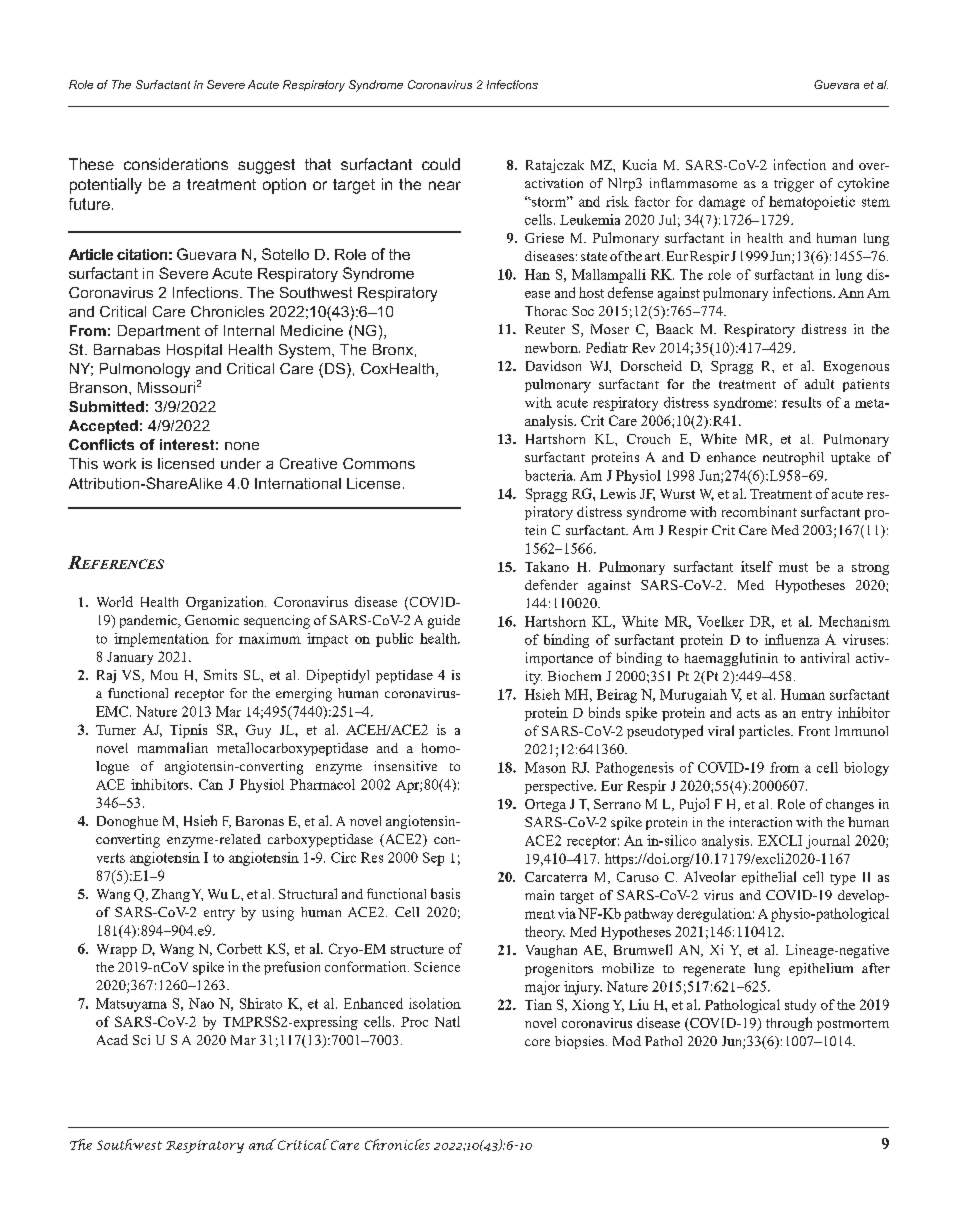  What do you see at coordinates (445, 185) in the document?
I see `near` at bounding box center [445, 185].
